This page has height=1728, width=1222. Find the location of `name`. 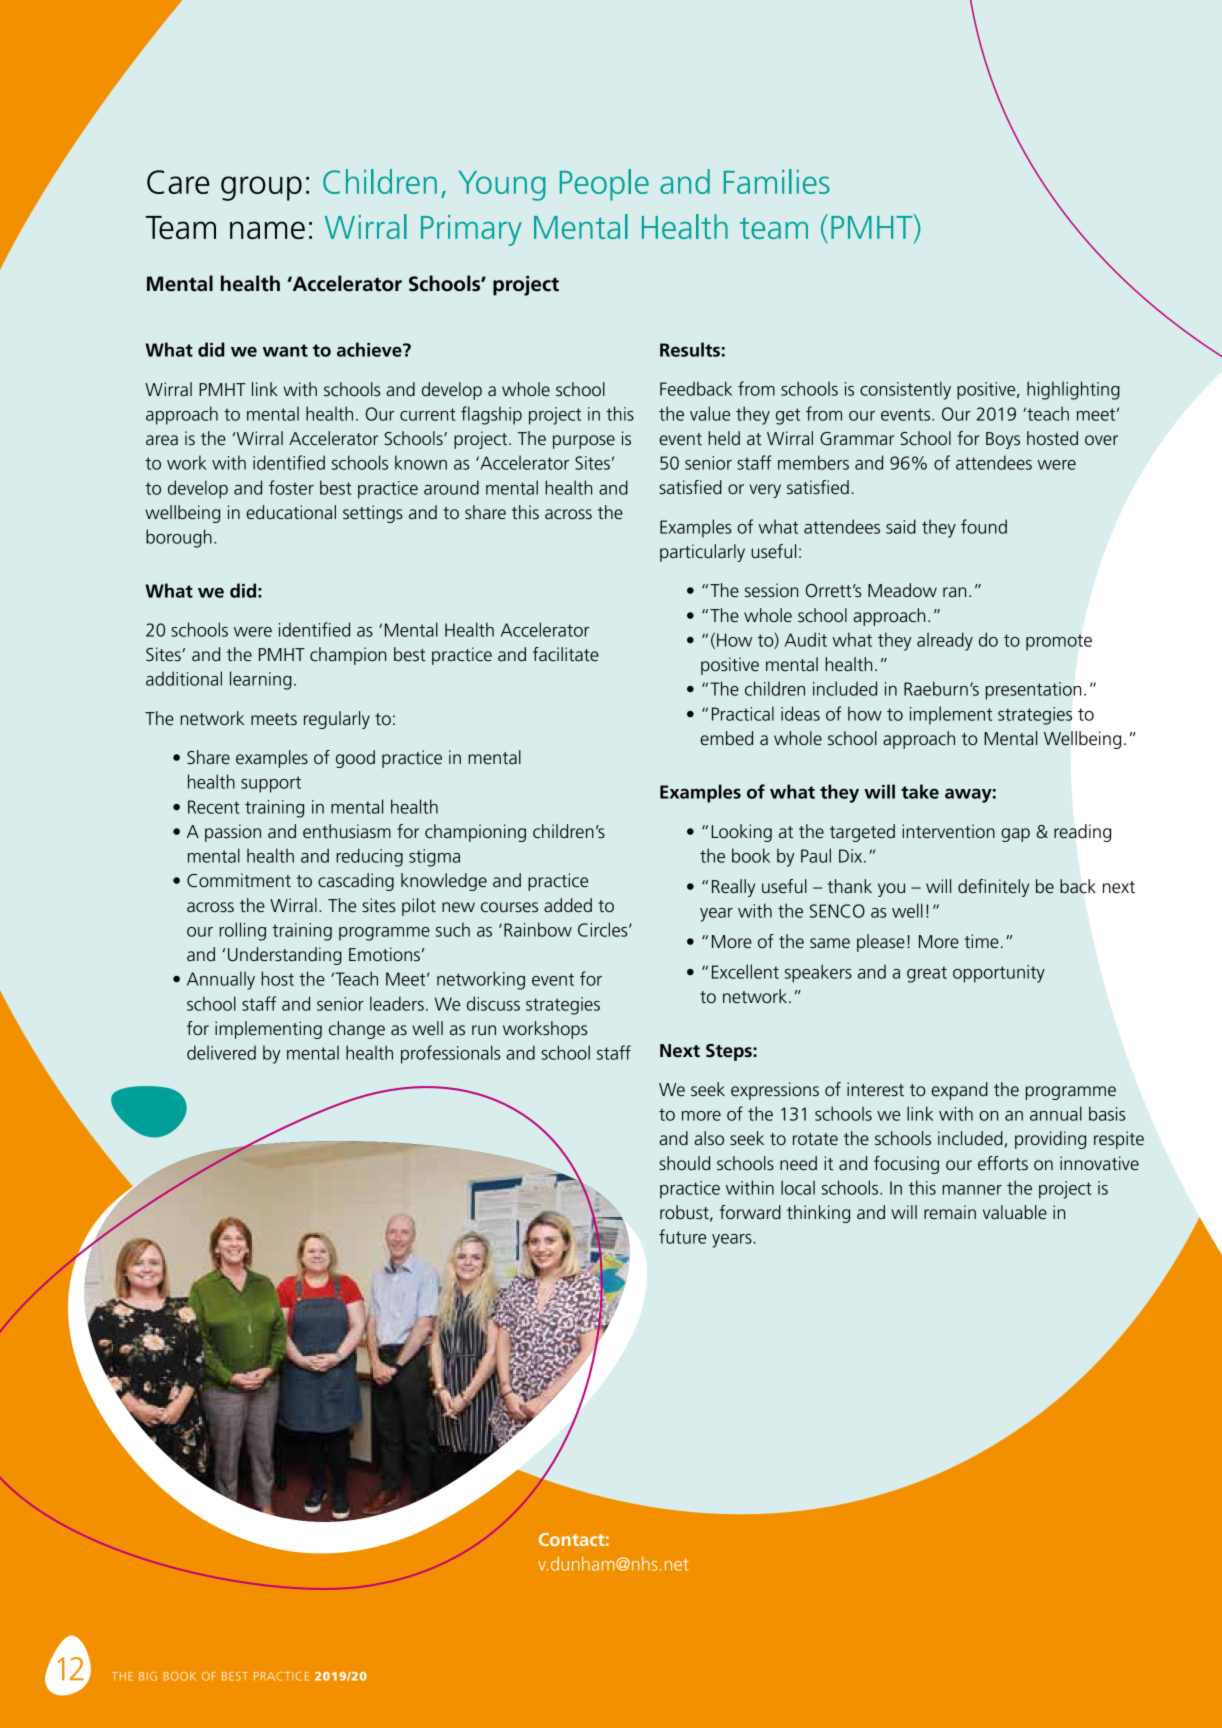

name is located at coordinates (267, 230).
